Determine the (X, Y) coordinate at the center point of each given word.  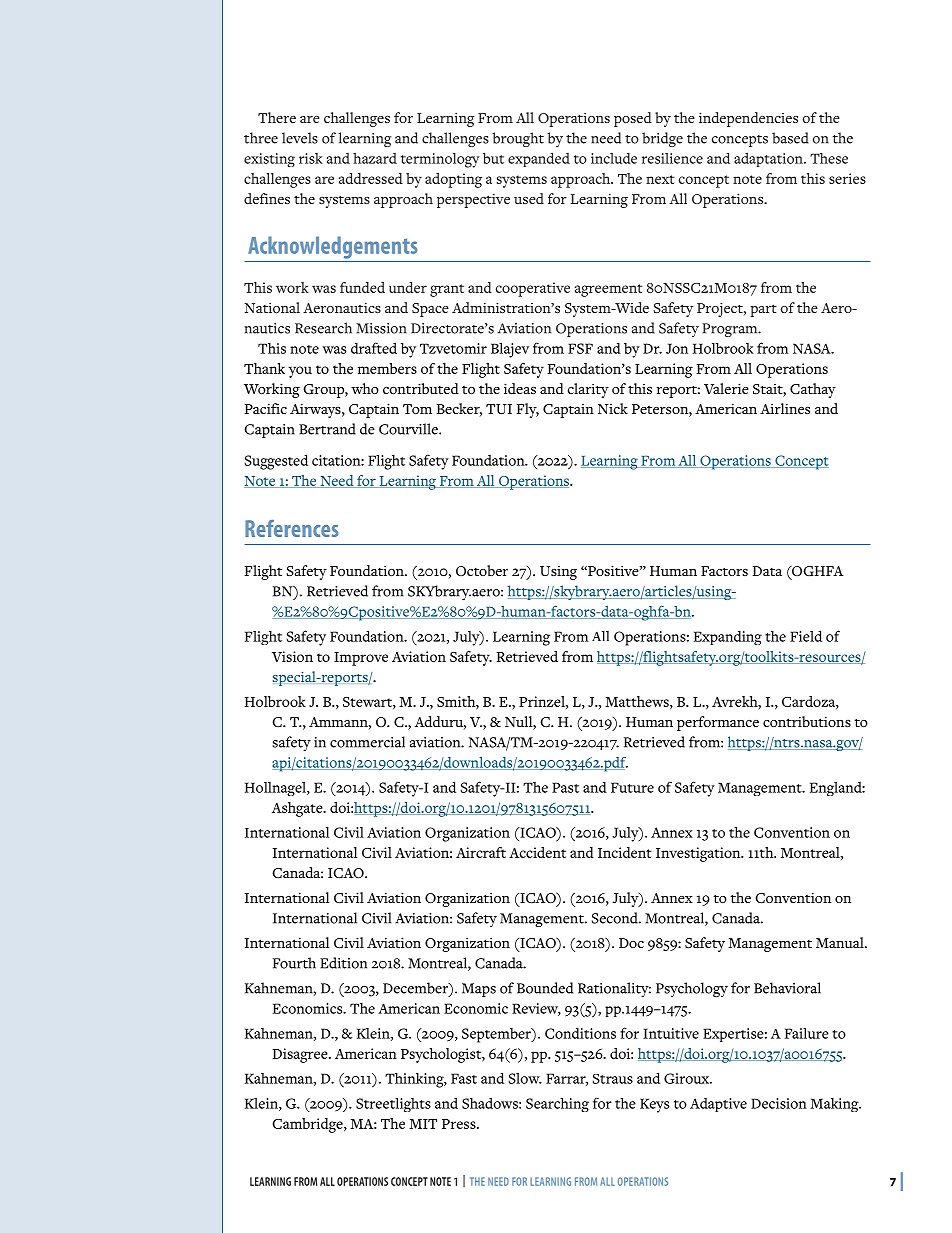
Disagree (301, 1055)
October (482, 570)
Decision (779, 1103)
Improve (361, 659)
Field (806, 636)
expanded (539, 159)
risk (311, 158)
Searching (557, 1105)
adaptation (769, 159)
